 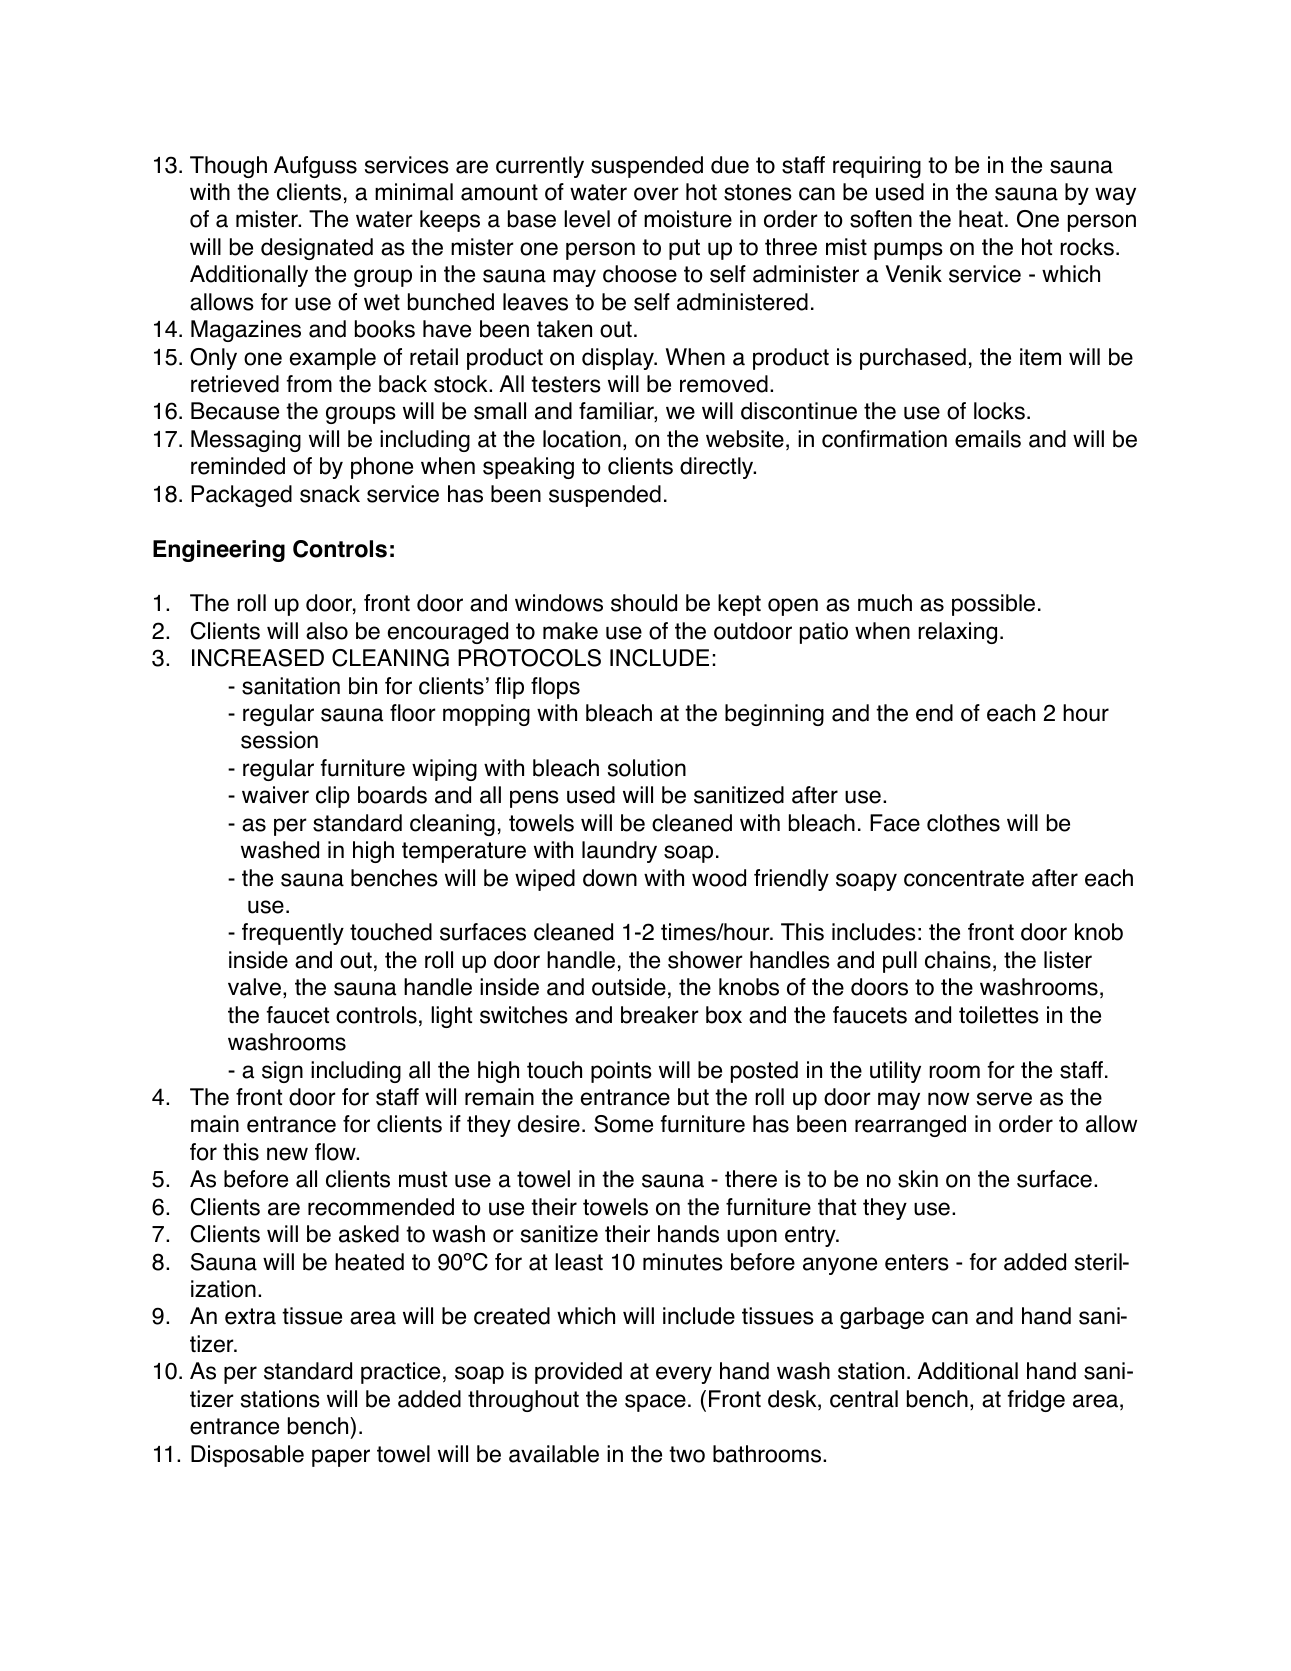 I want to click on minimal, so click(x=414, y=192).
